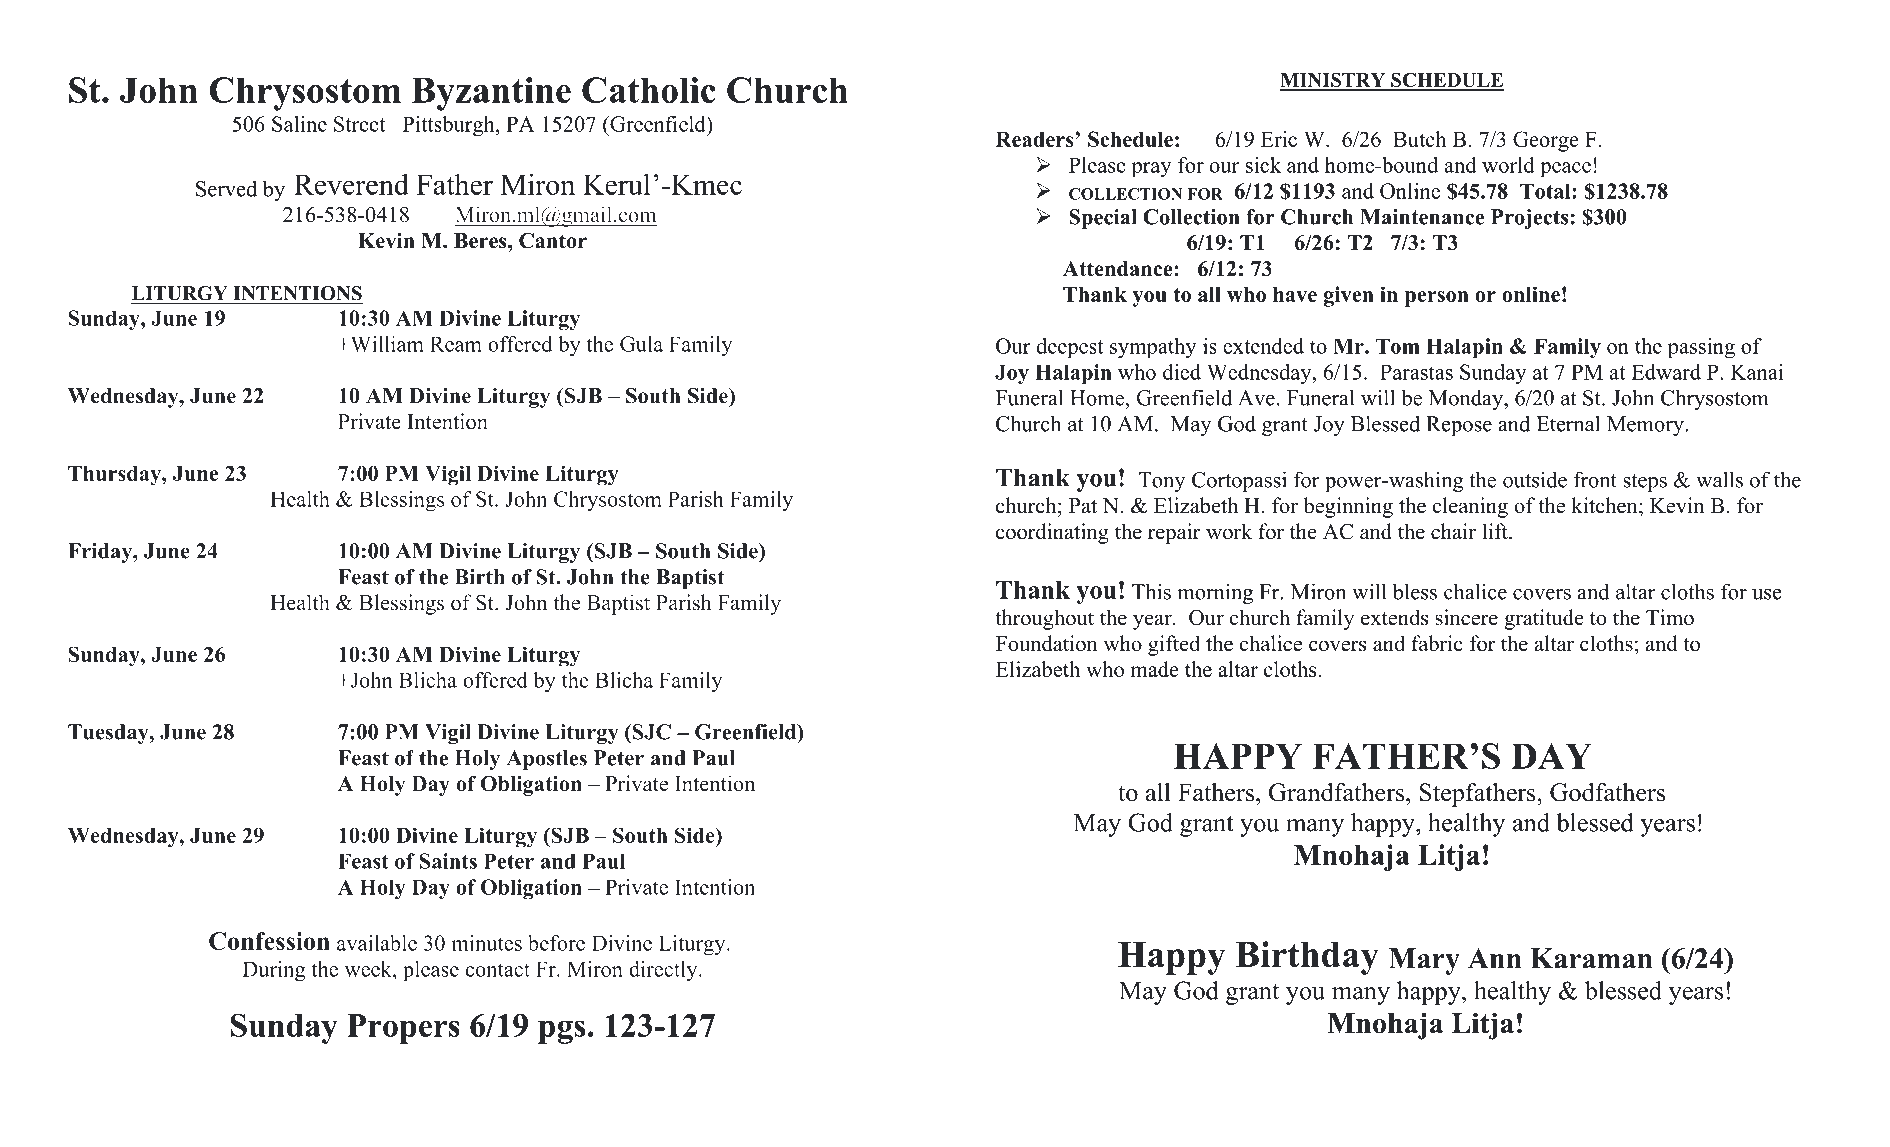 The image size is (1890, 1147). What do you see at coordinates (1154, 669) in the screenshot?
I see `made` at bounding box center [1154, 669].
